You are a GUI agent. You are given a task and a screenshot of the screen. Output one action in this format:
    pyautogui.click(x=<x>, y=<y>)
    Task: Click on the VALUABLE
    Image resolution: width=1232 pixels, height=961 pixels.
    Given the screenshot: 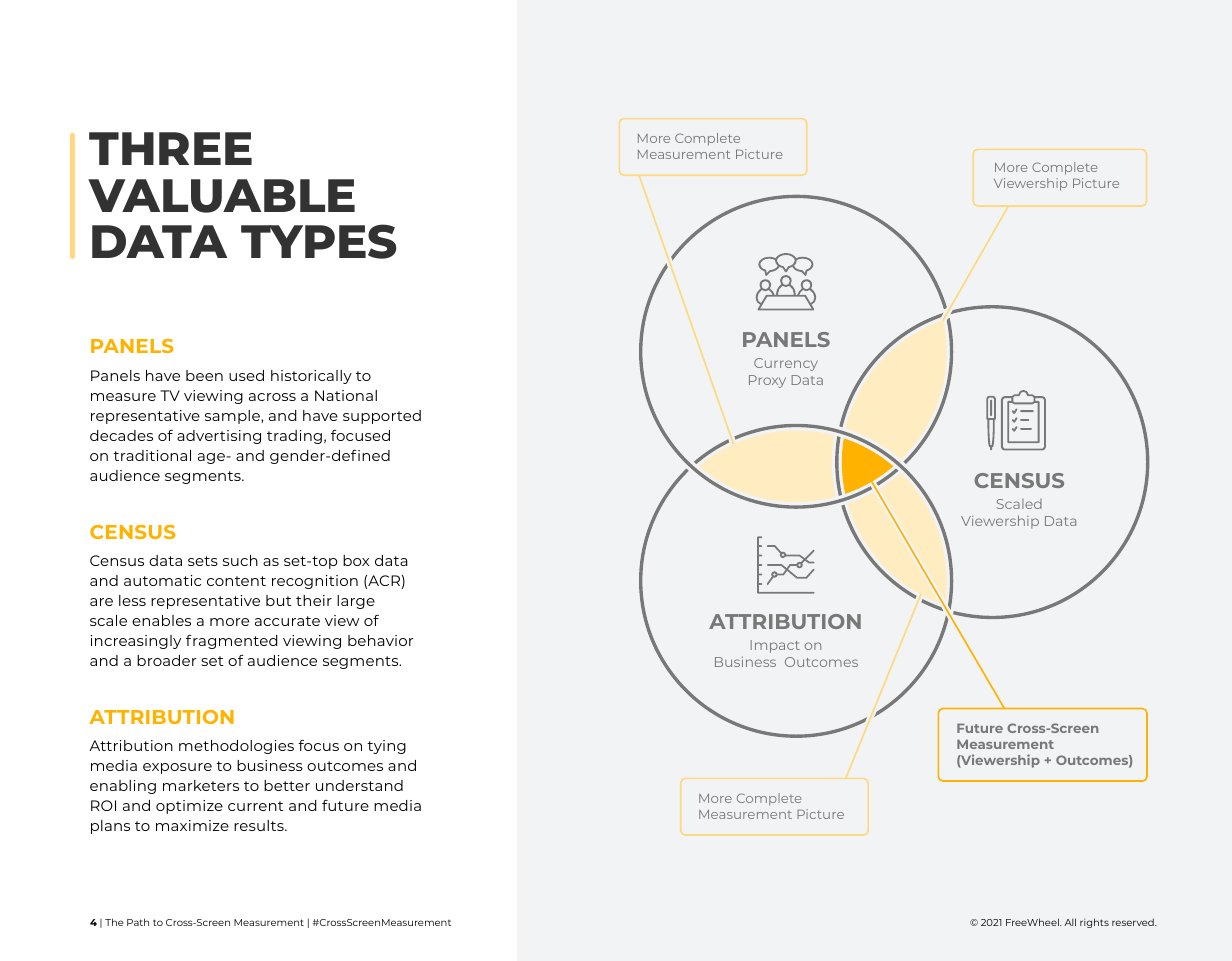 What is the action you would take?
    pyautogui.click(x=221, y=196)
